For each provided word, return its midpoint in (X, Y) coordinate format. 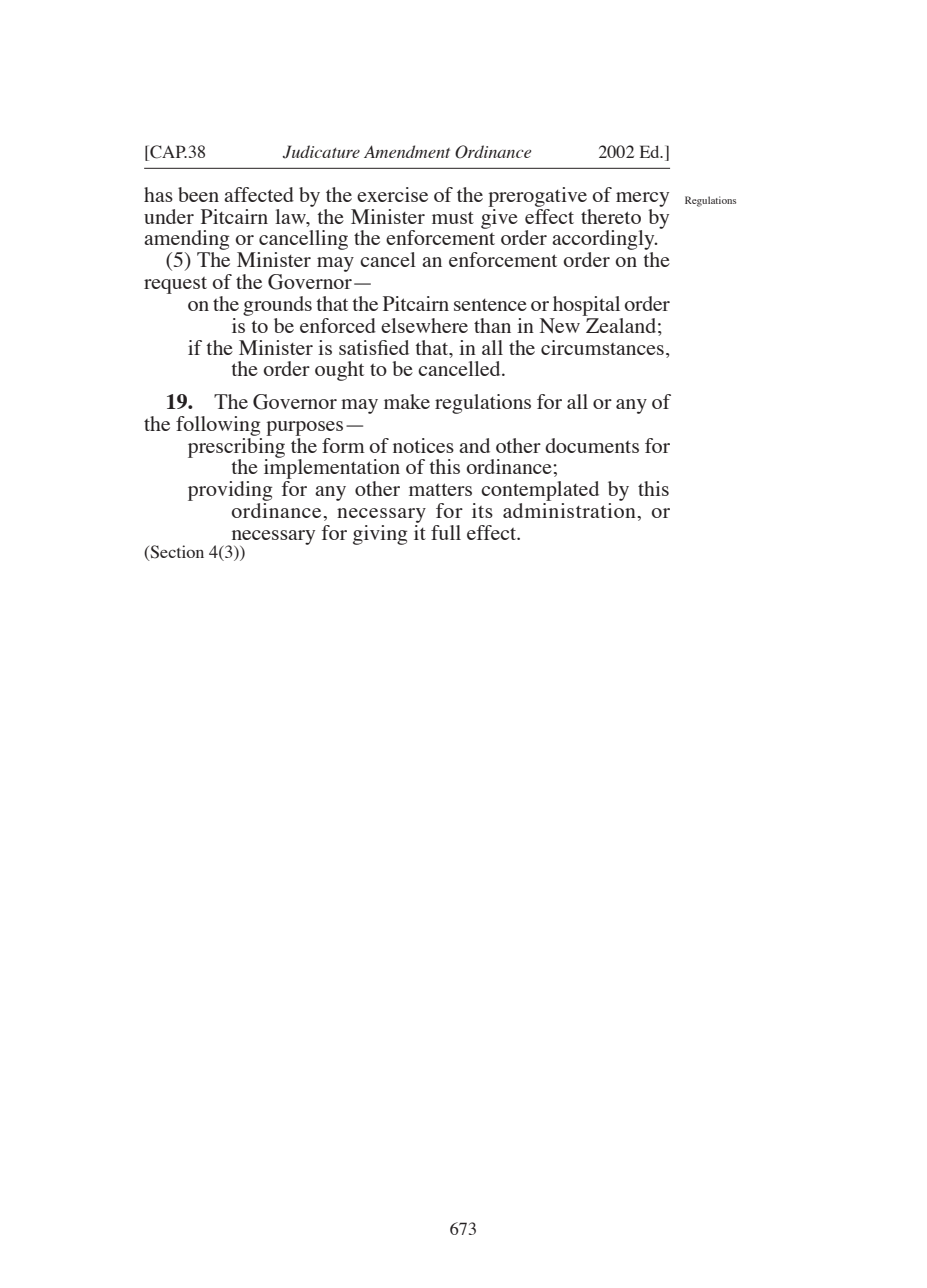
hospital (586, 306)
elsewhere (424, 325)
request (175, 285)
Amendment (407, 151)
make (407, 401)
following (218, 426)
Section (176, 553)
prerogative (537, 197)
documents (592, 445)
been (198, 194)
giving (380, 535)
